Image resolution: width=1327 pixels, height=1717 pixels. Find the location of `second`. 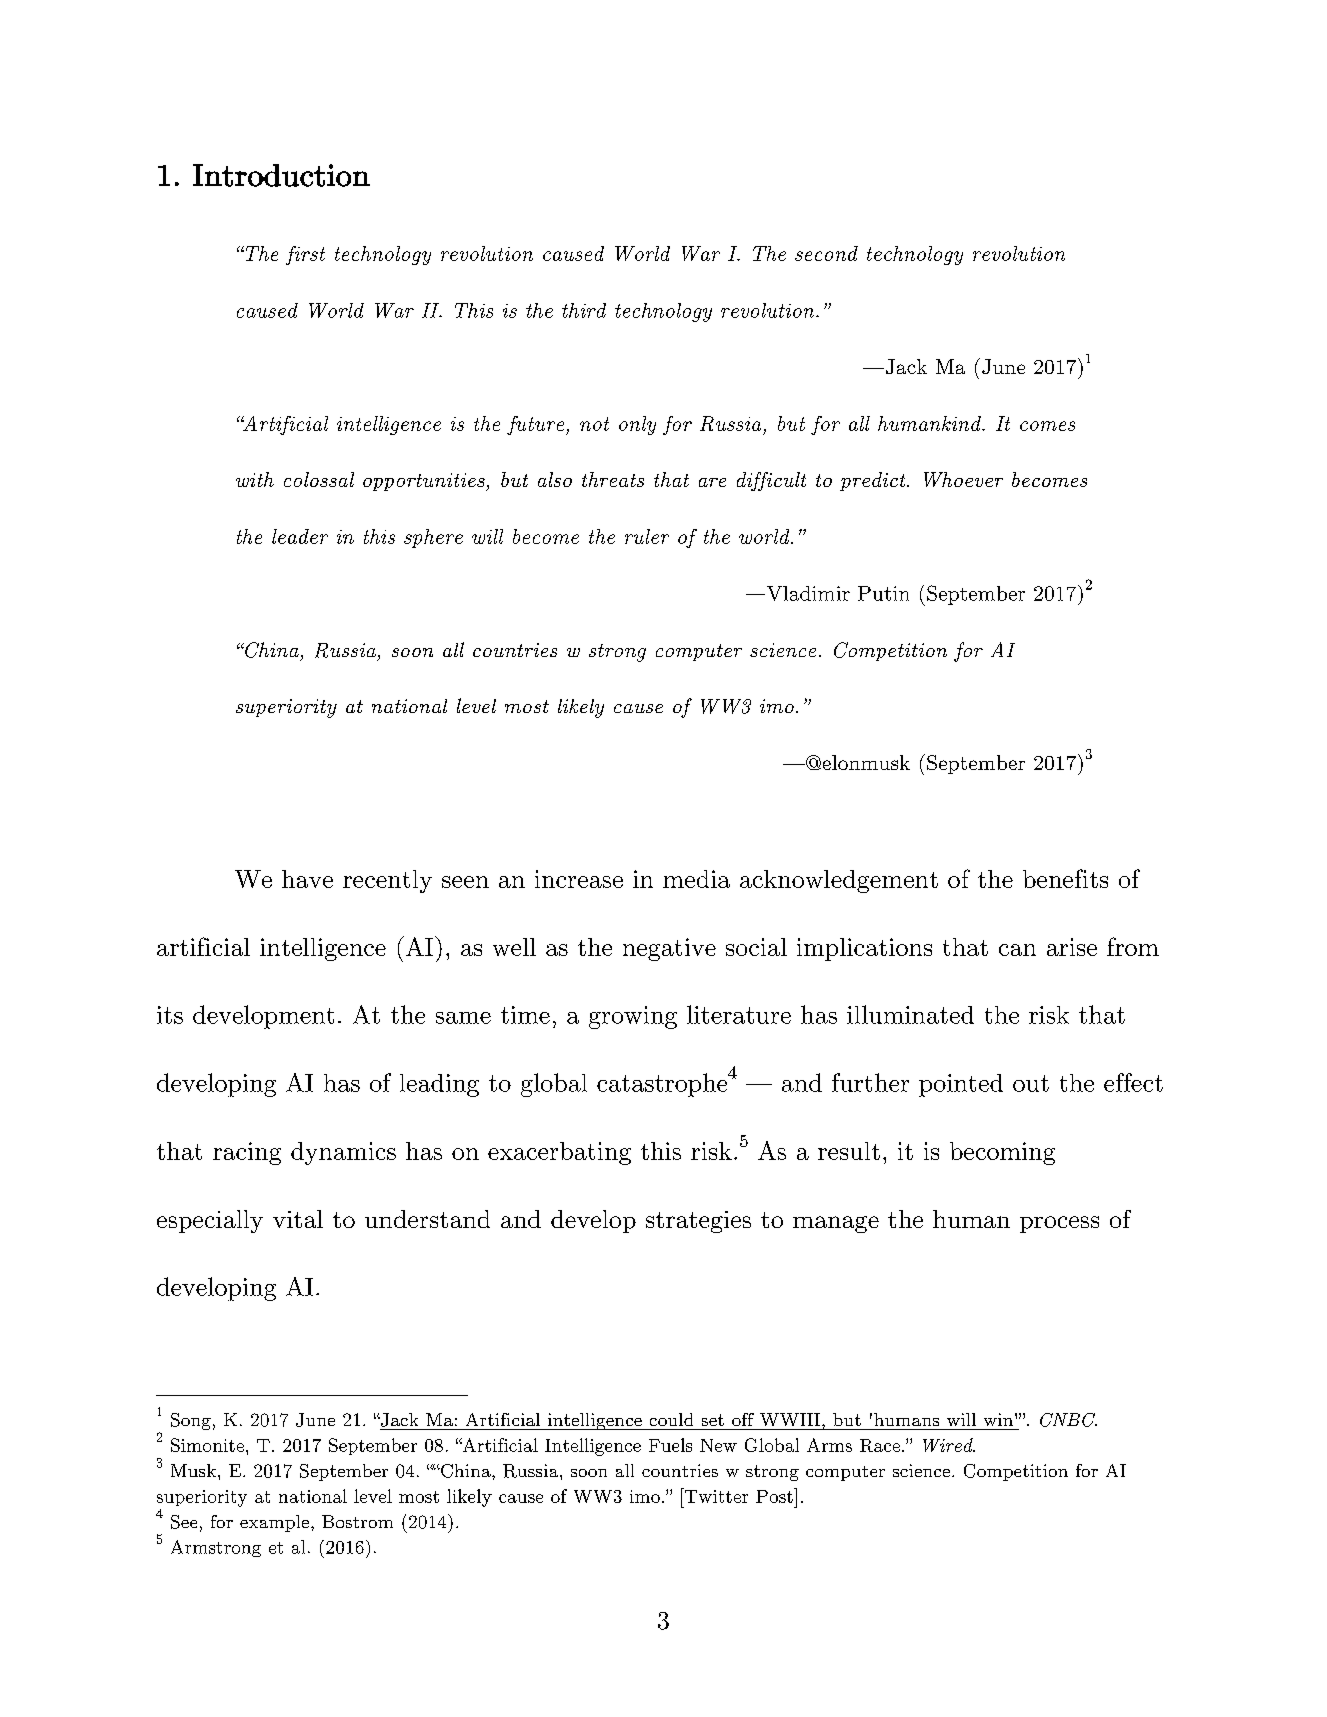

second is located at coordinates (826, 253).
